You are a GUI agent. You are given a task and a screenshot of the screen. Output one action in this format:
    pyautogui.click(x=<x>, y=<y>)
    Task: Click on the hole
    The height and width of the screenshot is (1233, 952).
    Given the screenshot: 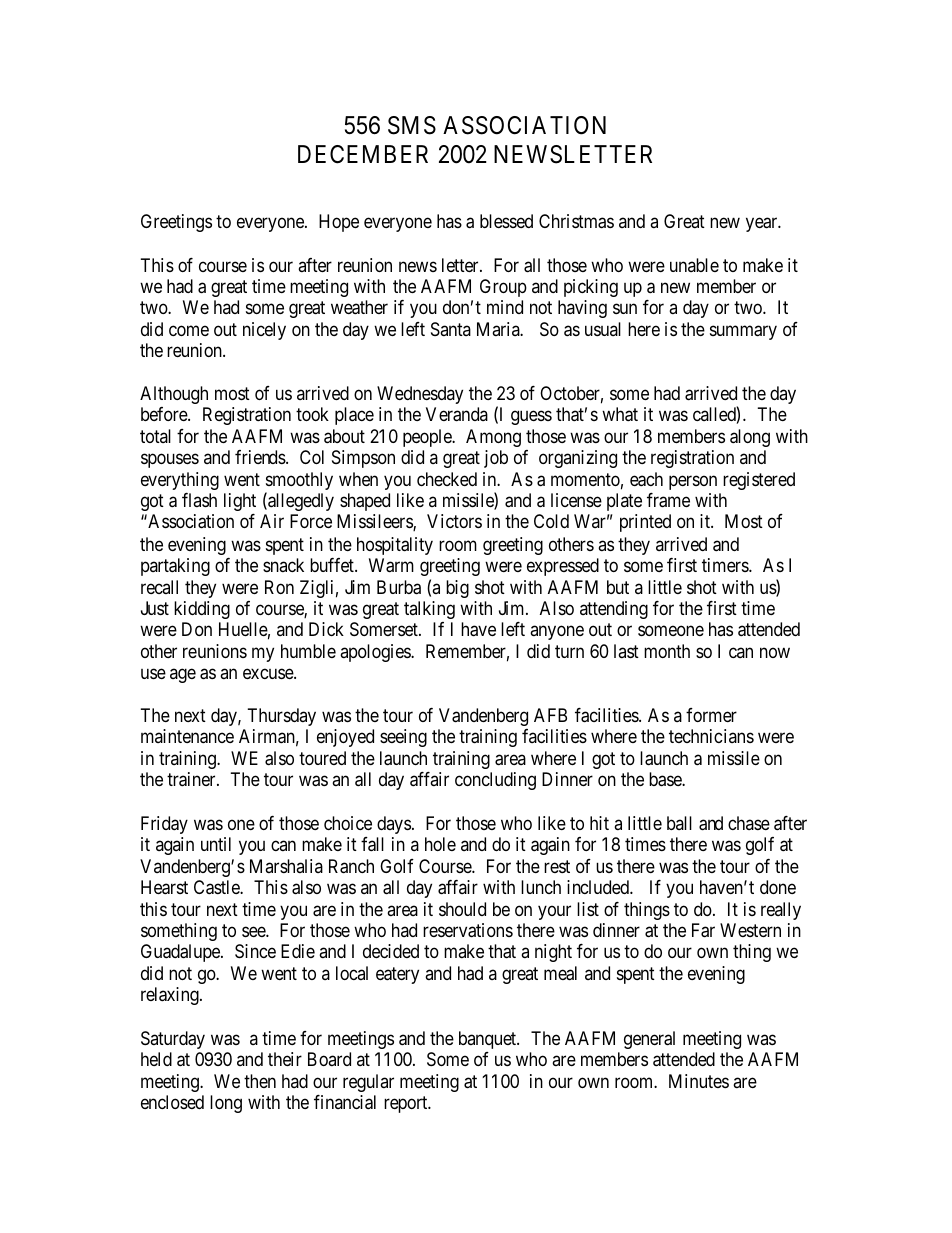 What is the action you would take?
    pyautogui.click(x=440, y=844)
